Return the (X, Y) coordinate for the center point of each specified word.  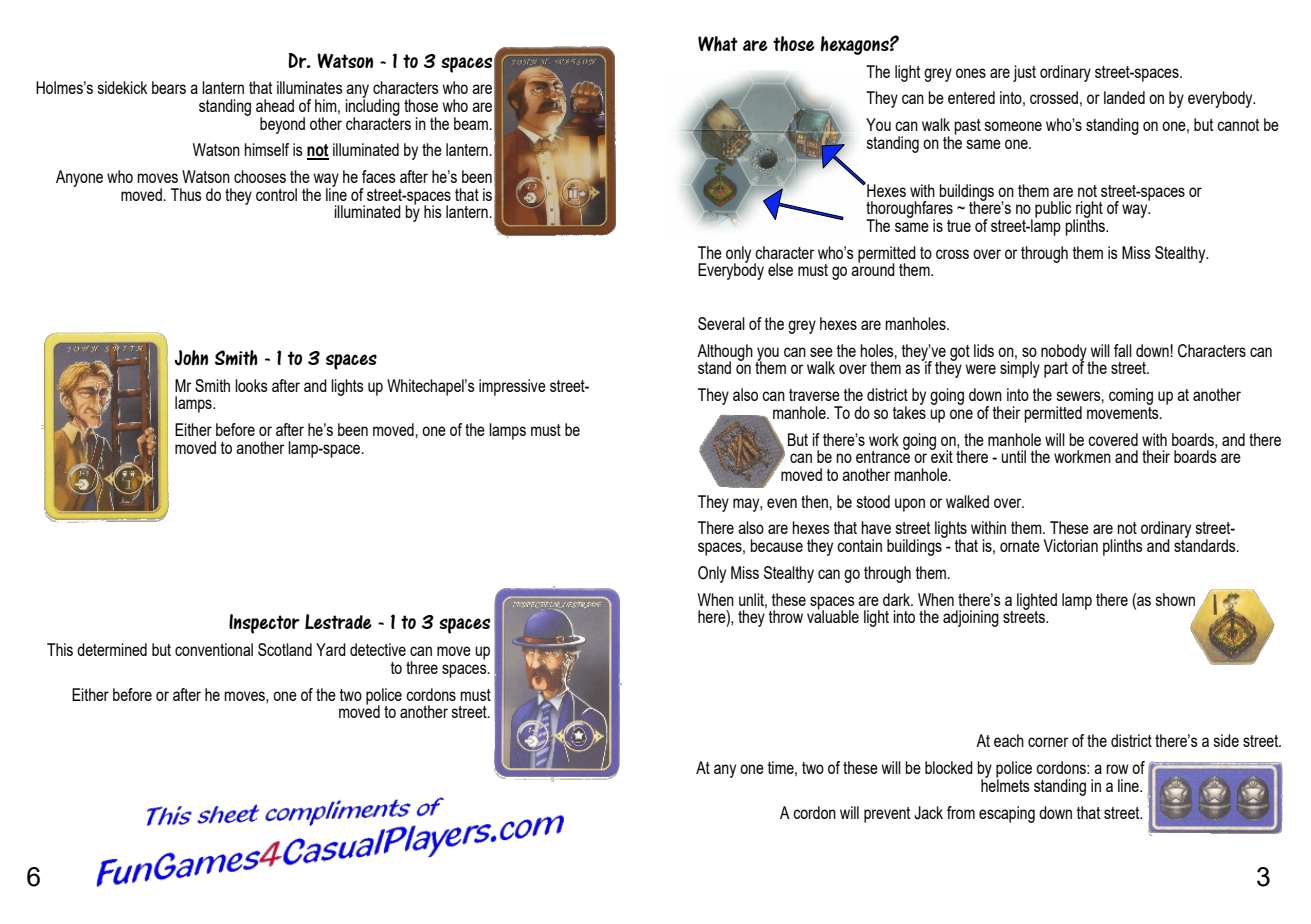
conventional (214, 649)
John (191, 358)
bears (169, 87)
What (718, 44)
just (1024, 73)
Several (721, 323)
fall (1123, 350)
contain (859, 545)
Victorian (1071, 545)
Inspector (264, 624)
